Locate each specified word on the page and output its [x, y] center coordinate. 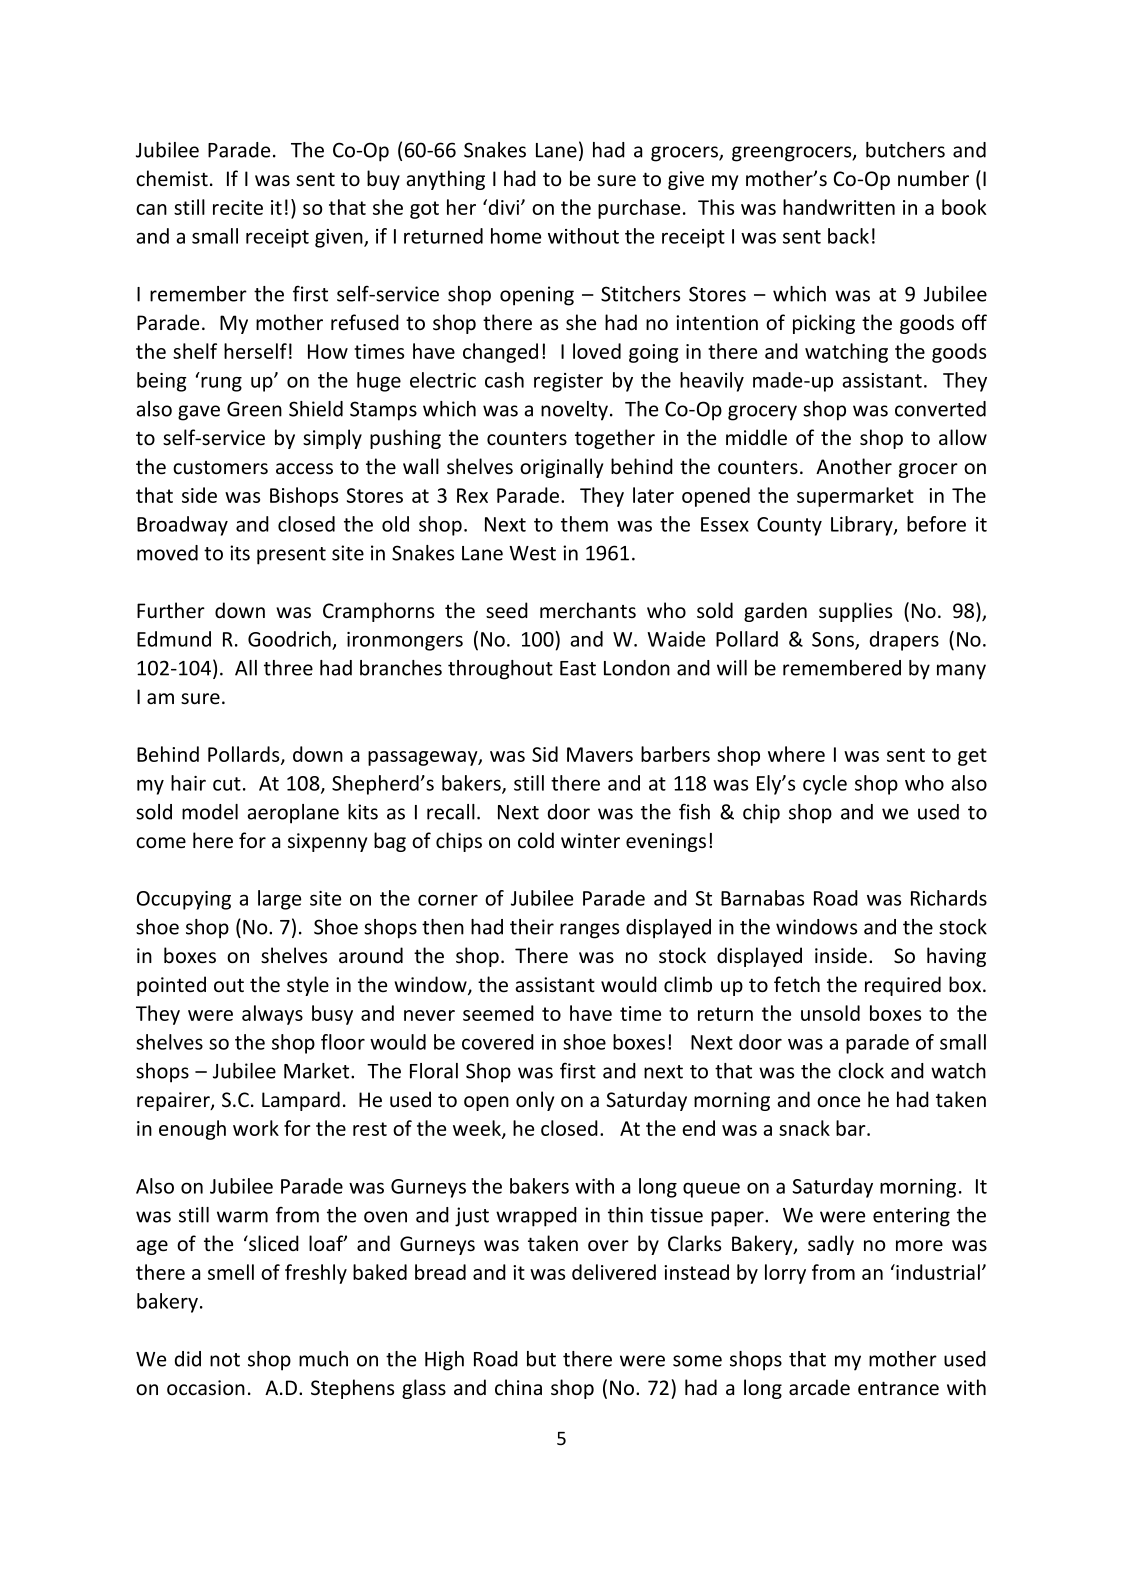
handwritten [839, 207]
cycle [825, 785]
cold [536, 840]
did [188, 1359]
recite [238, 207]
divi [505, 207]
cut [227, 784]
